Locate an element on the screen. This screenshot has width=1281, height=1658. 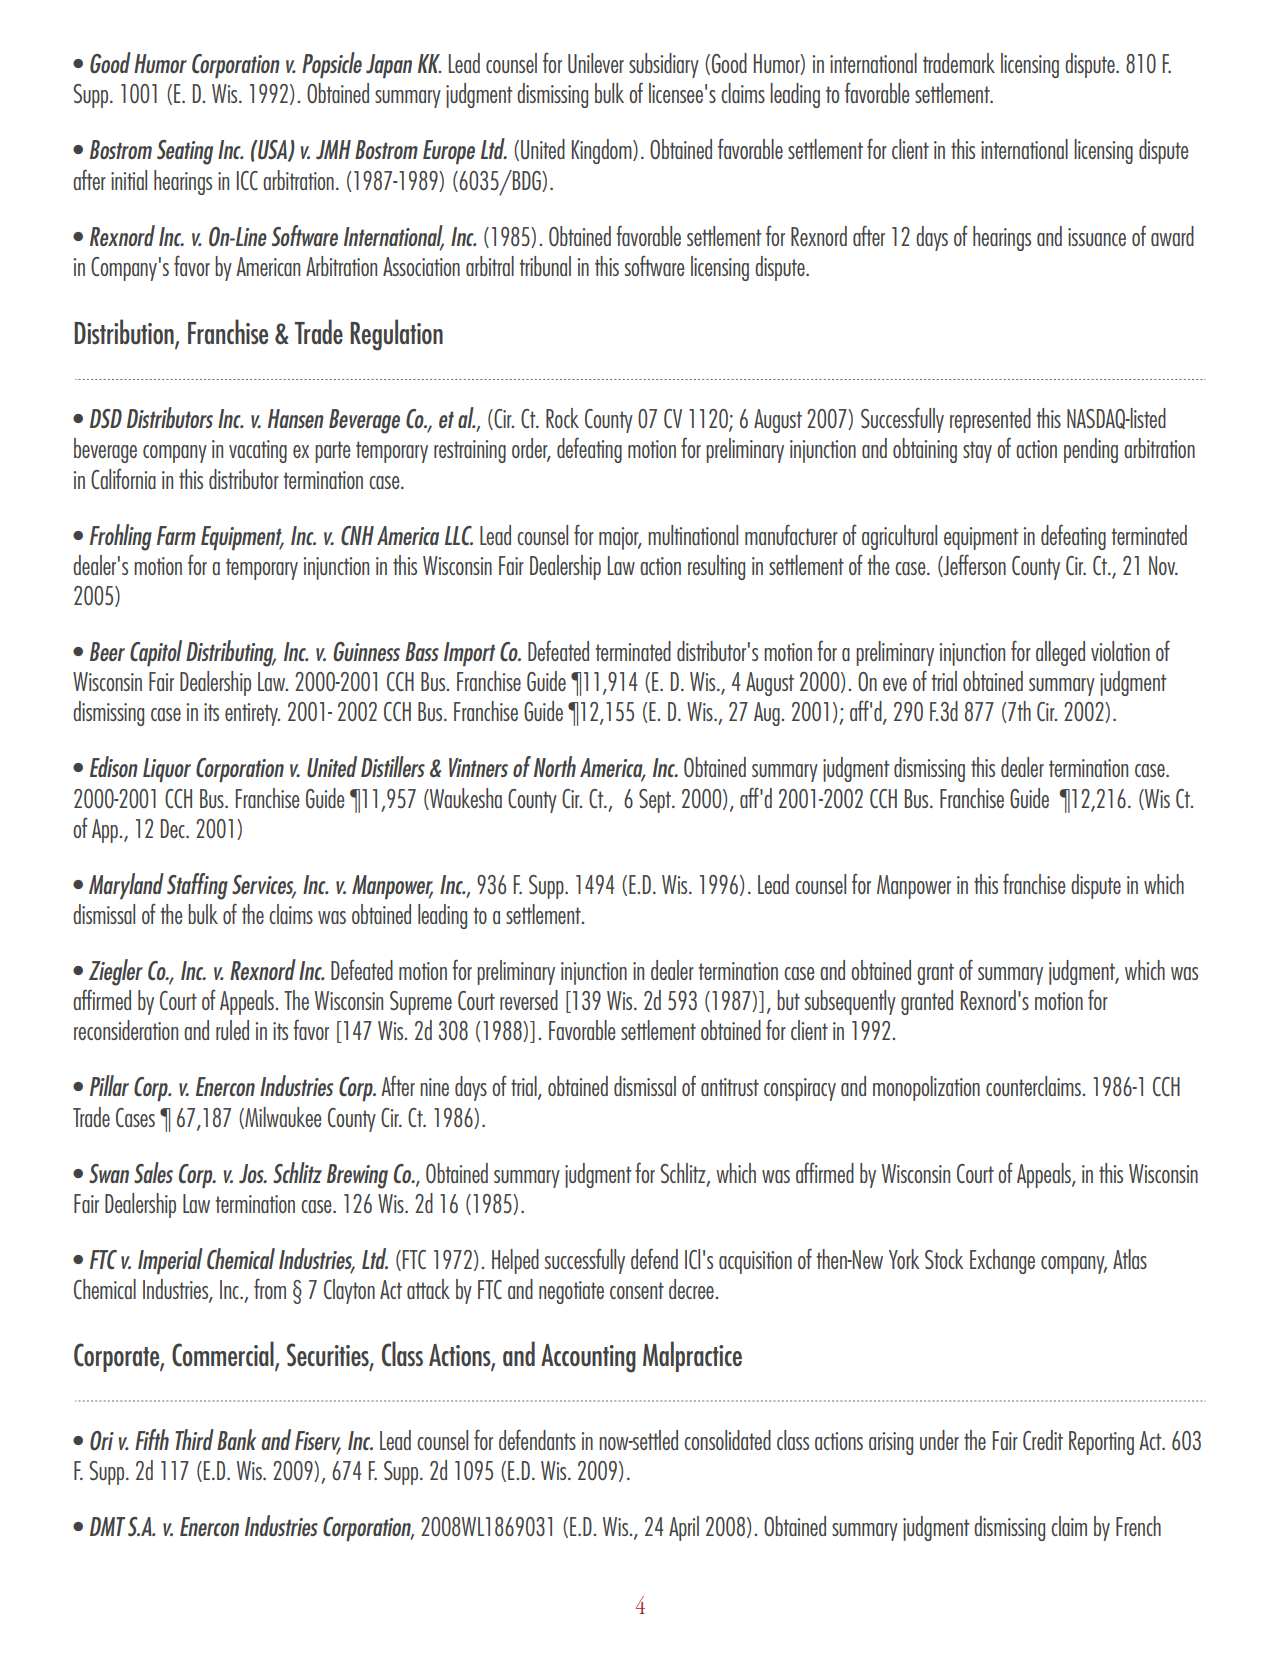
subsequently is located at coordinates (850, 1002).
